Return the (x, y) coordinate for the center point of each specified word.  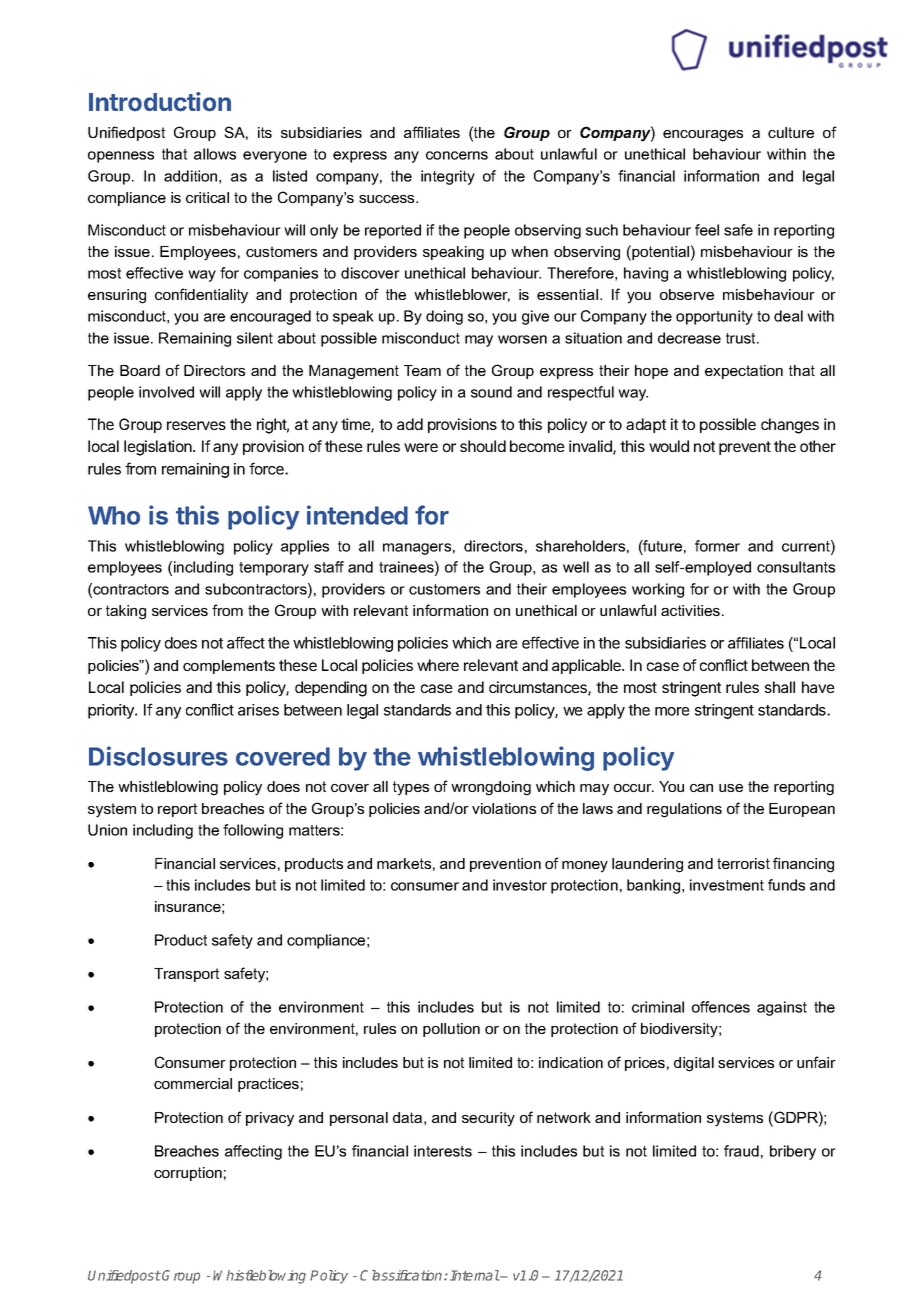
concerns (457, 155)
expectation (744, 372)
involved (166, 392)
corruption (188, 1174)
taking (126, 612)
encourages (703, 136)
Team (422, 370)
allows (215, 154)
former (717, 546)
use (731, 788)
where (438, 665)
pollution (451, 1030)
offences (721, 1007)
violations (504, 808)
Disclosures (158, 756)
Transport (186, 975)
